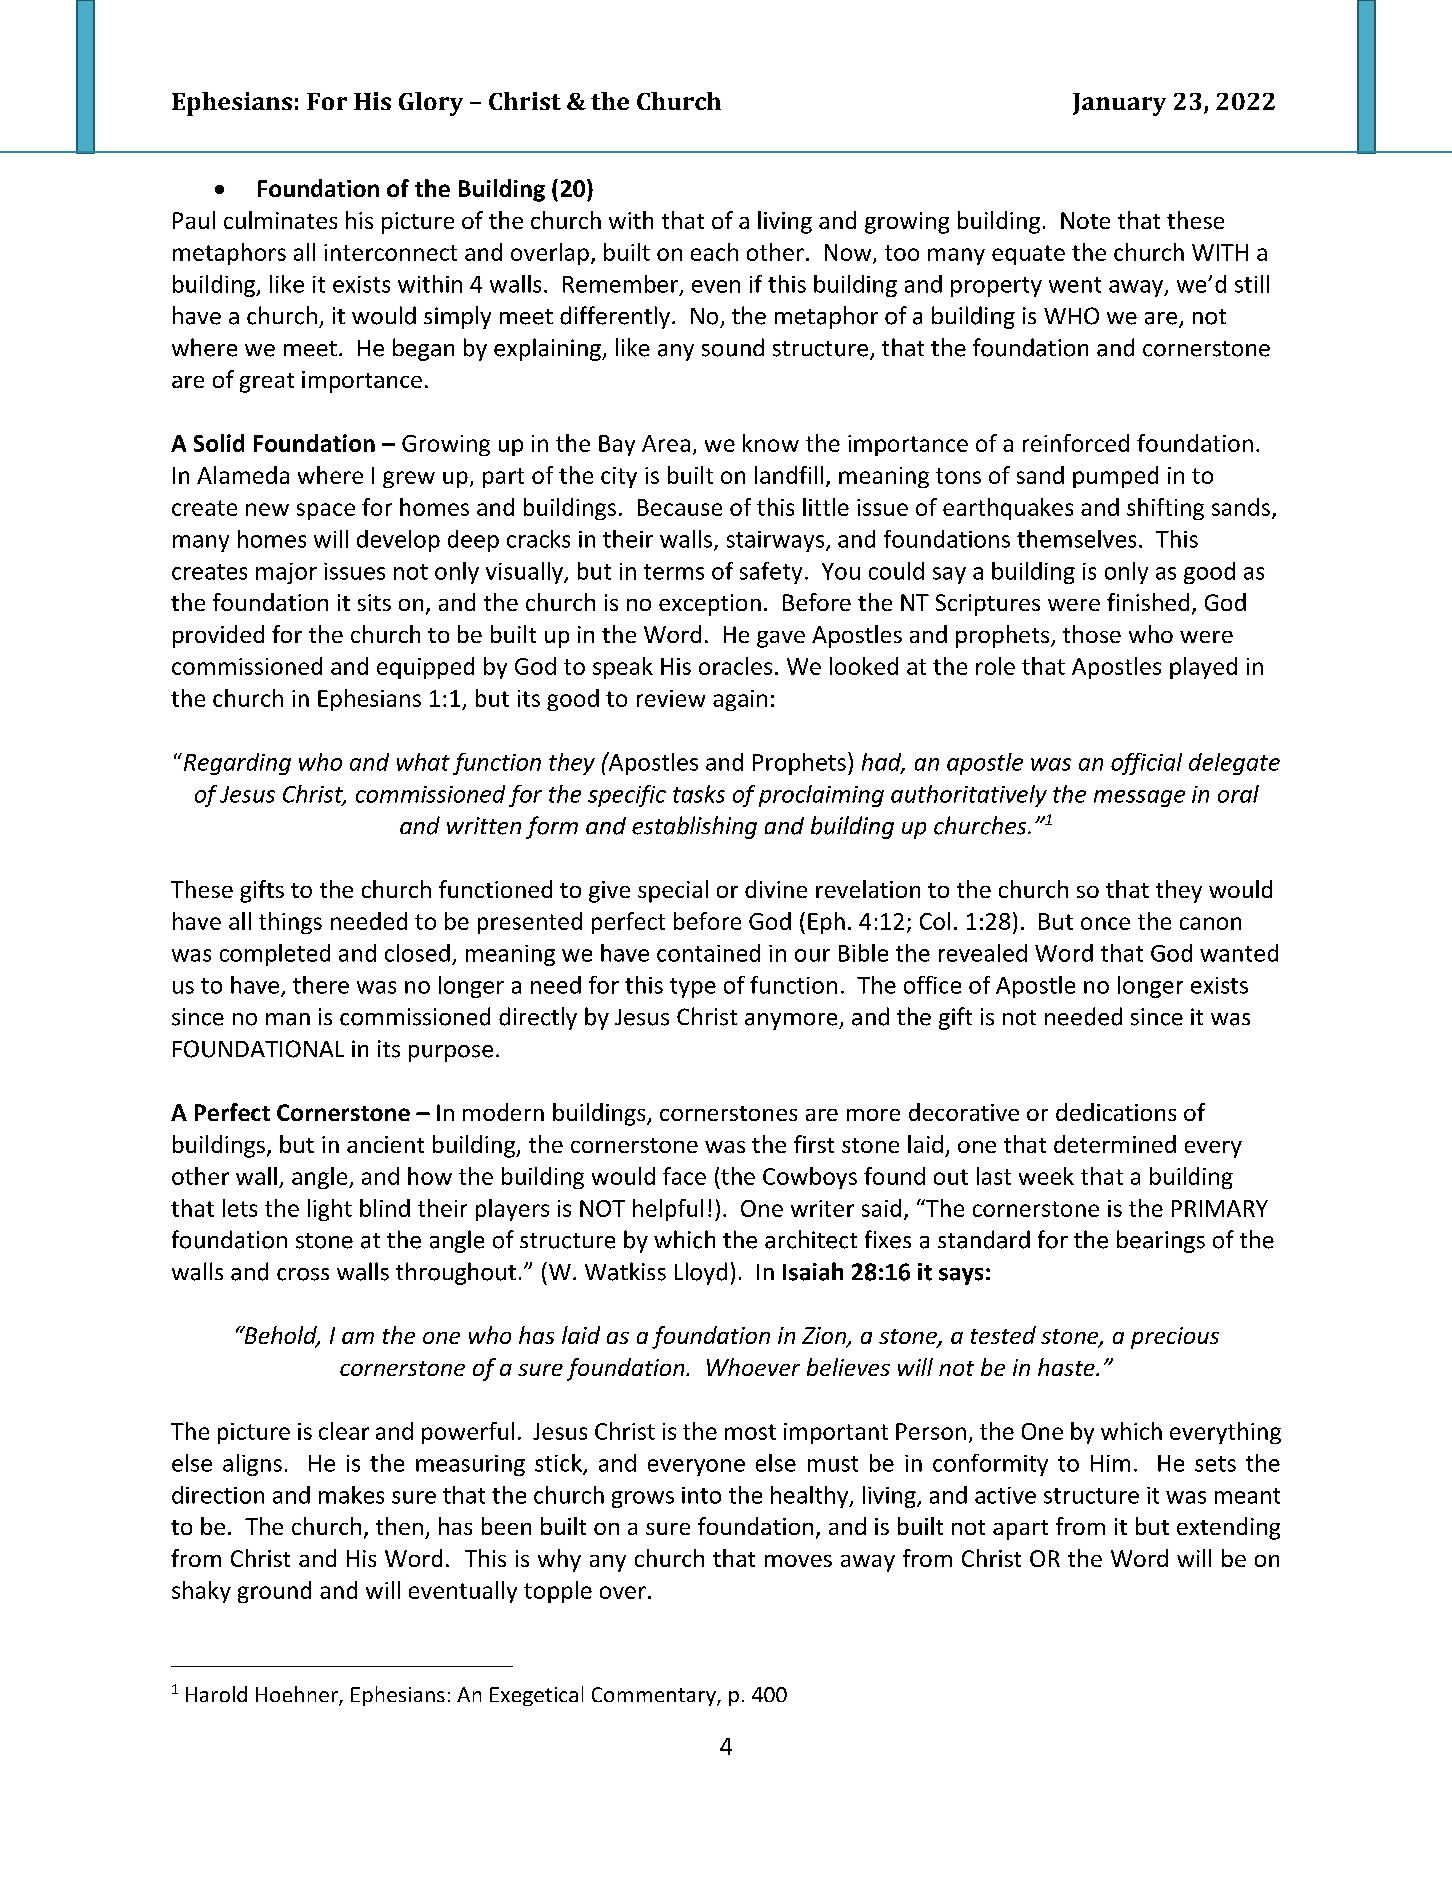 The width and height of the screenshot is (1452, 1879). I want to click on once, so click(1105, 923).
